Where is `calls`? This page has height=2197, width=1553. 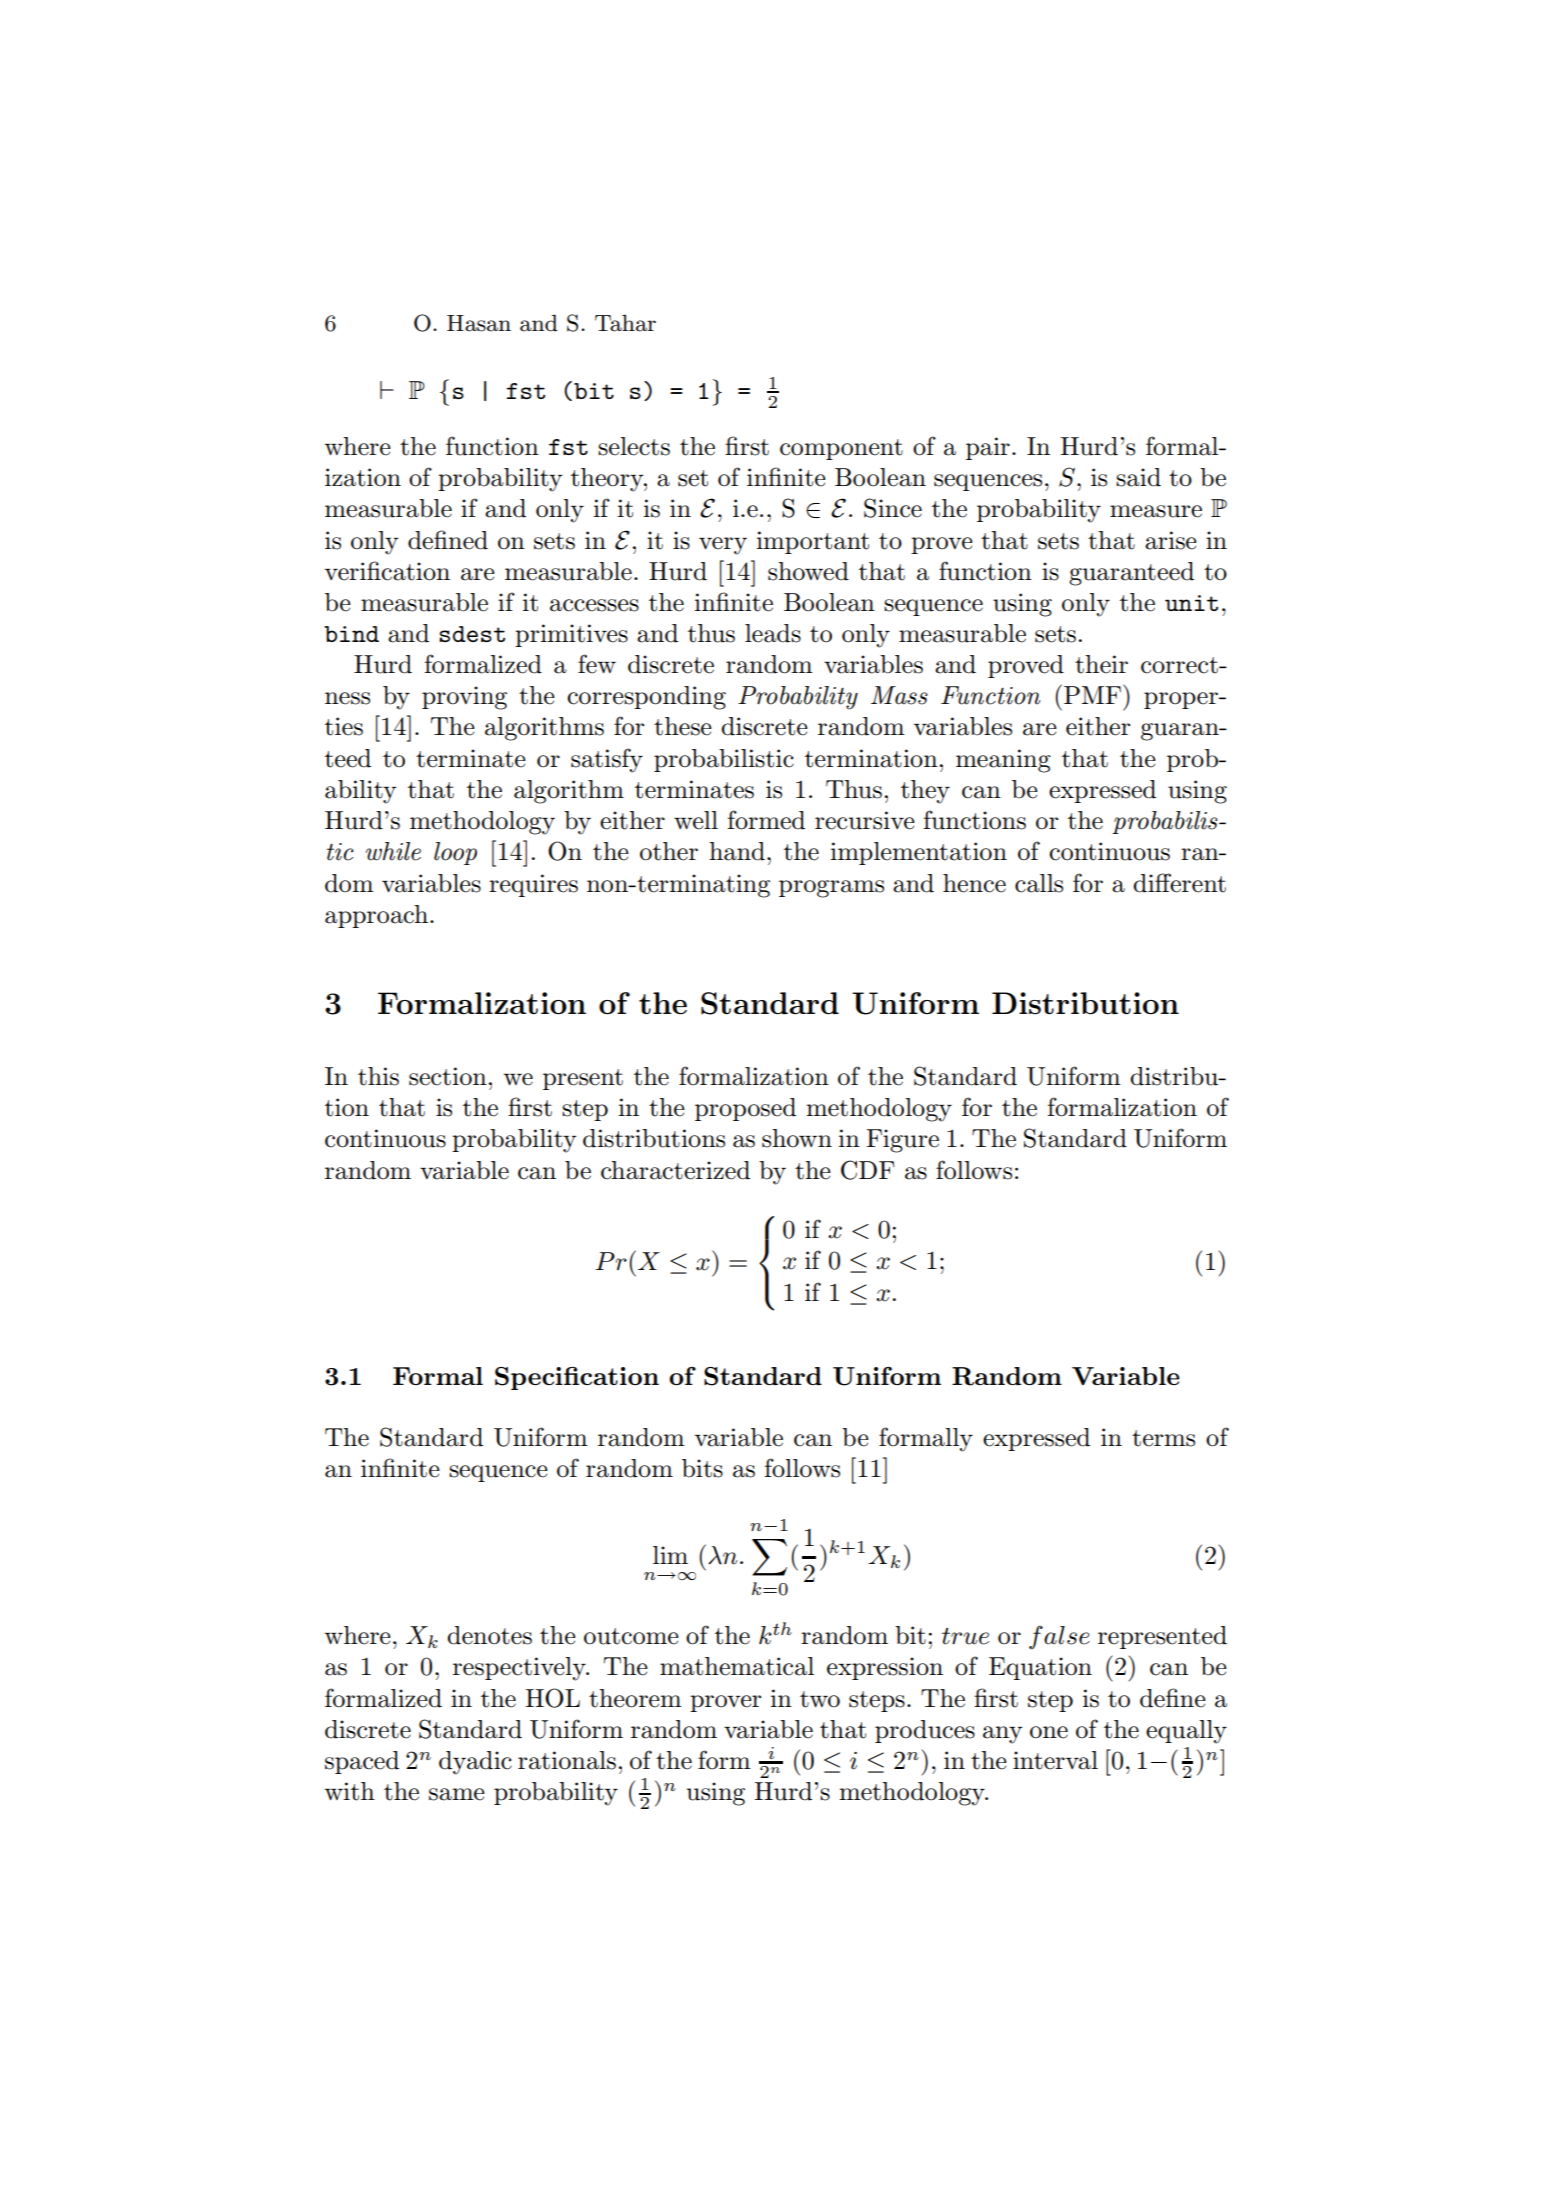
calls is located at coordinates (1039, 883).
